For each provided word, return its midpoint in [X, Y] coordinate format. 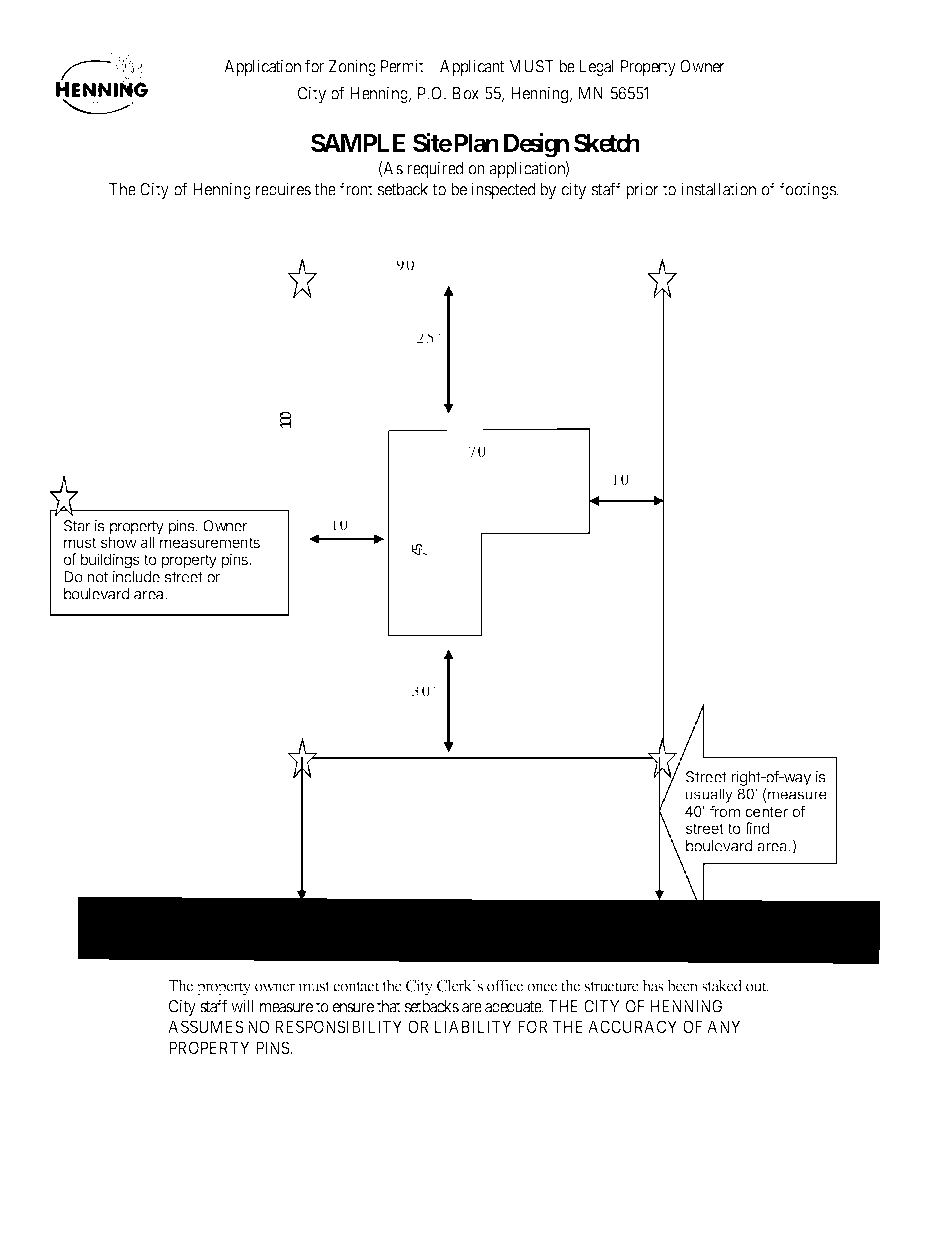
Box [466, 93]
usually [709, 797]
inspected [503, 190]
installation [718, 189]
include [136, 577]
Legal [596, 68]
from [725, 811]
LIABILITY [473, 1026]
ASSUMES [206, 1026]
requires [283, 190]
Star [77, 526]
